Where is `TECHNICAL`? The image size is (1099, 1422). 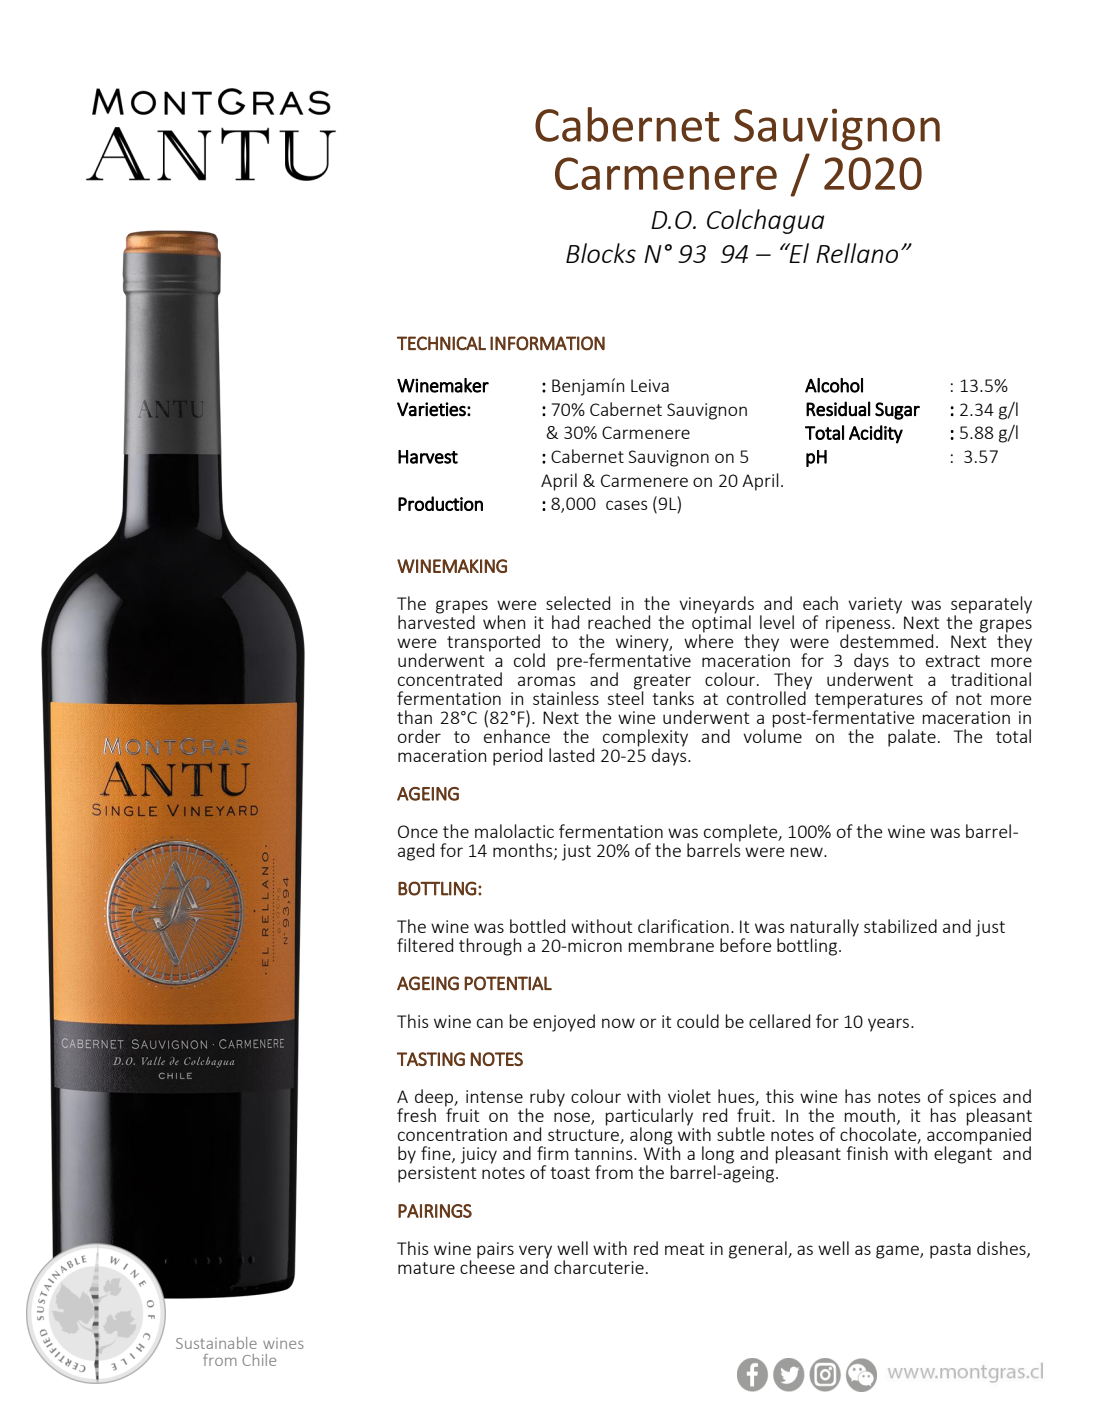 TECHNICAL is located at coordinates (441, 343).
